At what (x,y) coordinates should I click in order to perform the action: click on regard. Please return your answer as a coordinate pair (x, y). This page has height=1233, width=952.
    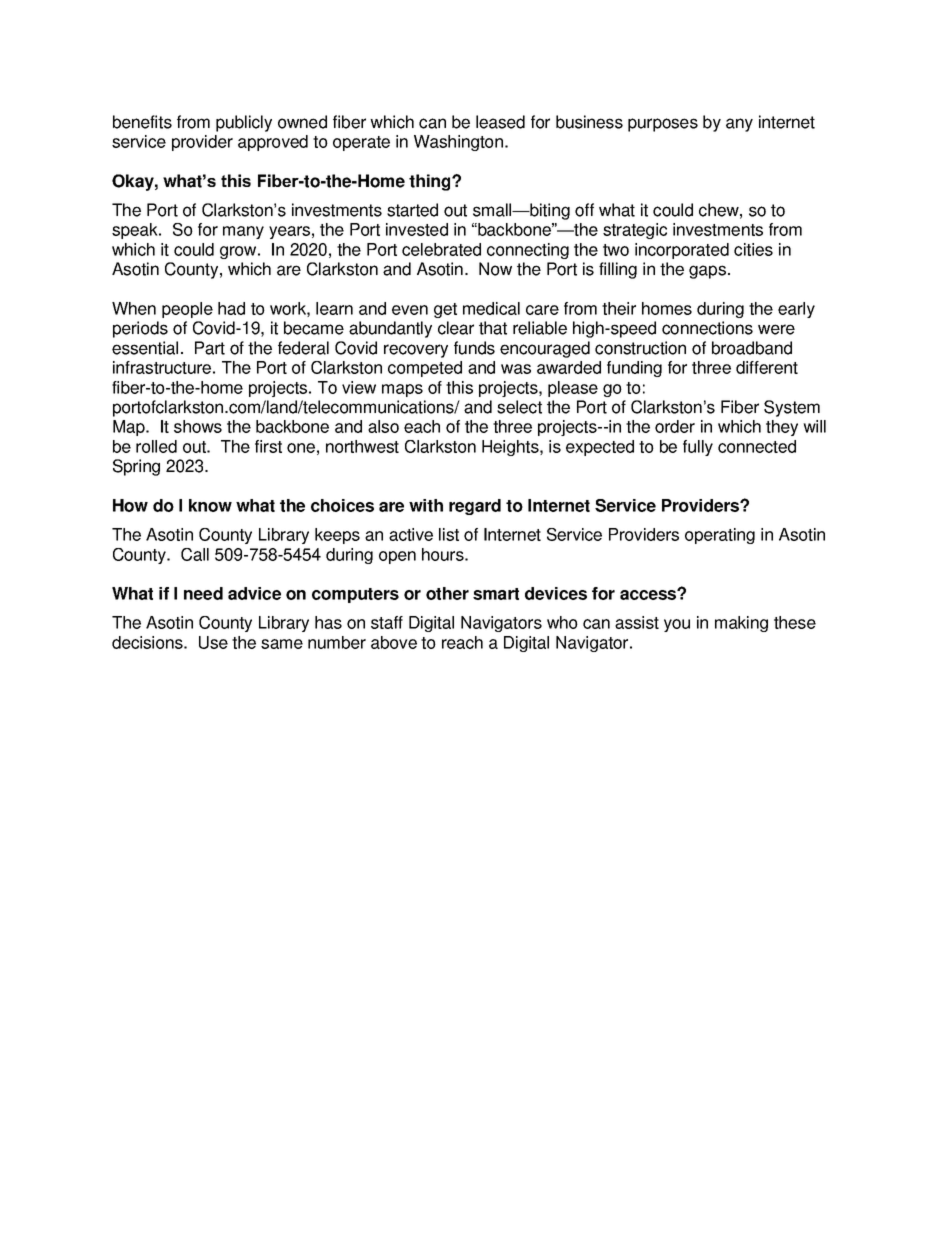
    Looking at the image, I should click on (475, 507).
